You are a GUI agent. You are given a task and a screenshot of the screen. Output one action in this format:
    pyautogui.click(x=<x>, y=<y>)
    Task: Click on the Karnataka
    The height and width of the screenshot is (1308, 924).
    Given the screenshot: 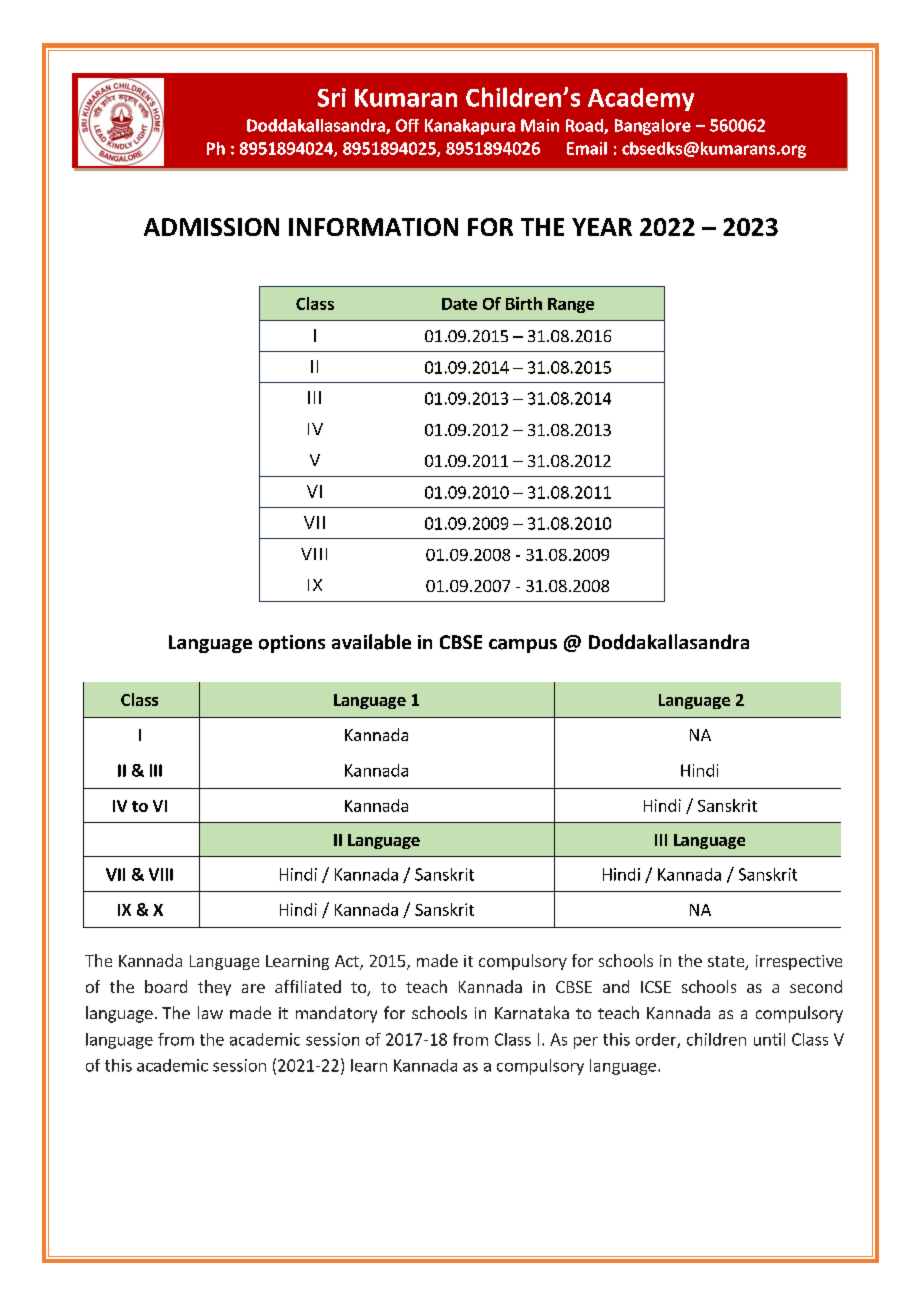 What is the action you would take?
    pyautogui.click(x=532, y=1012)
